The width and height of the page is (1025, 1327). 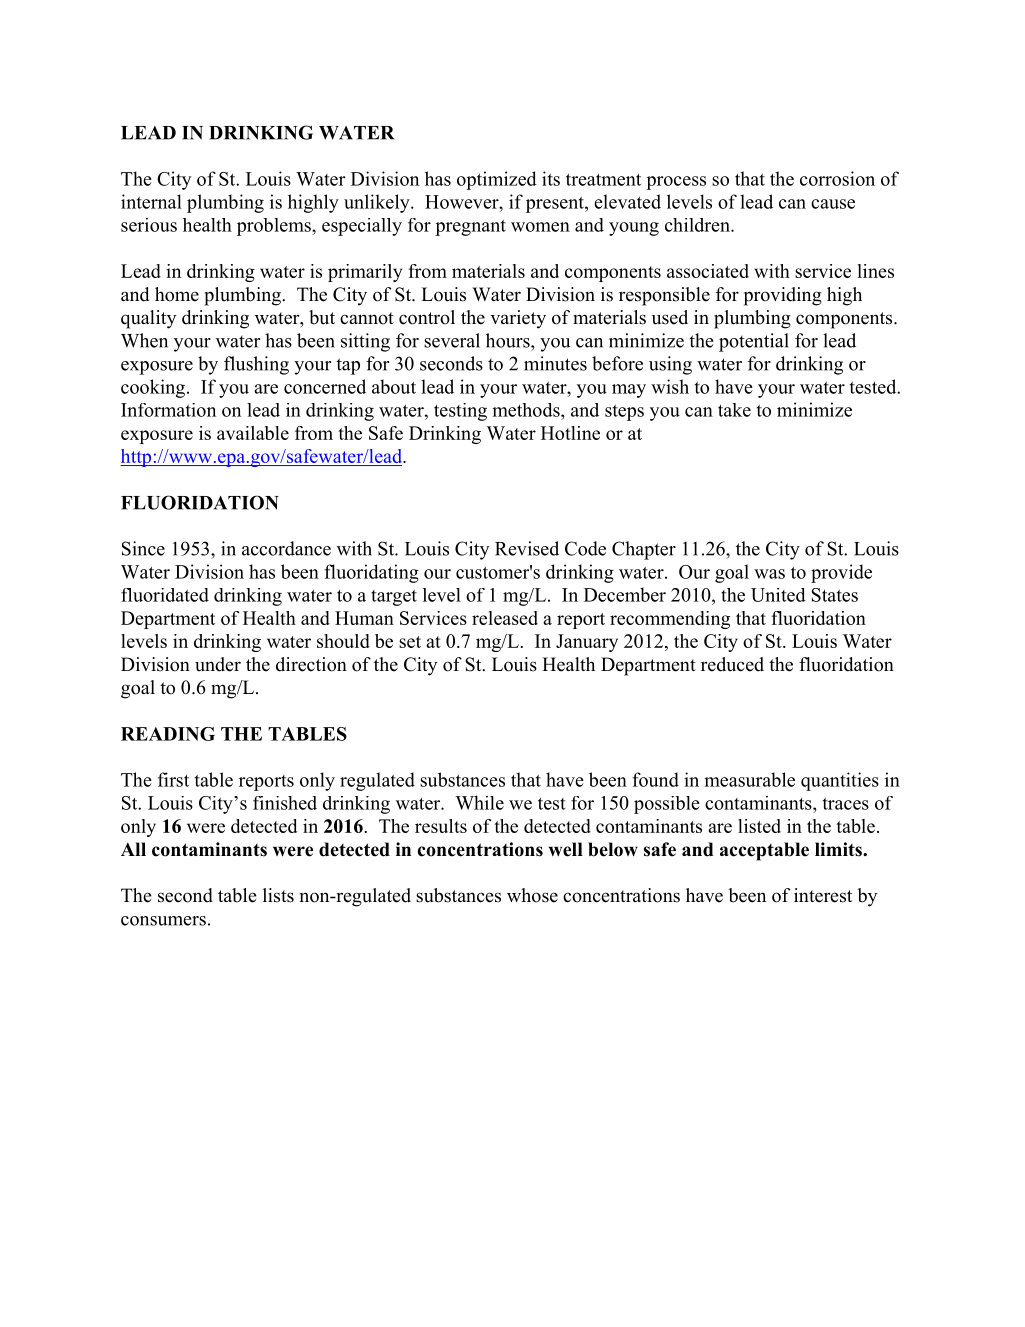 I want to click on fluoridated, so click(x=165, y=595).
